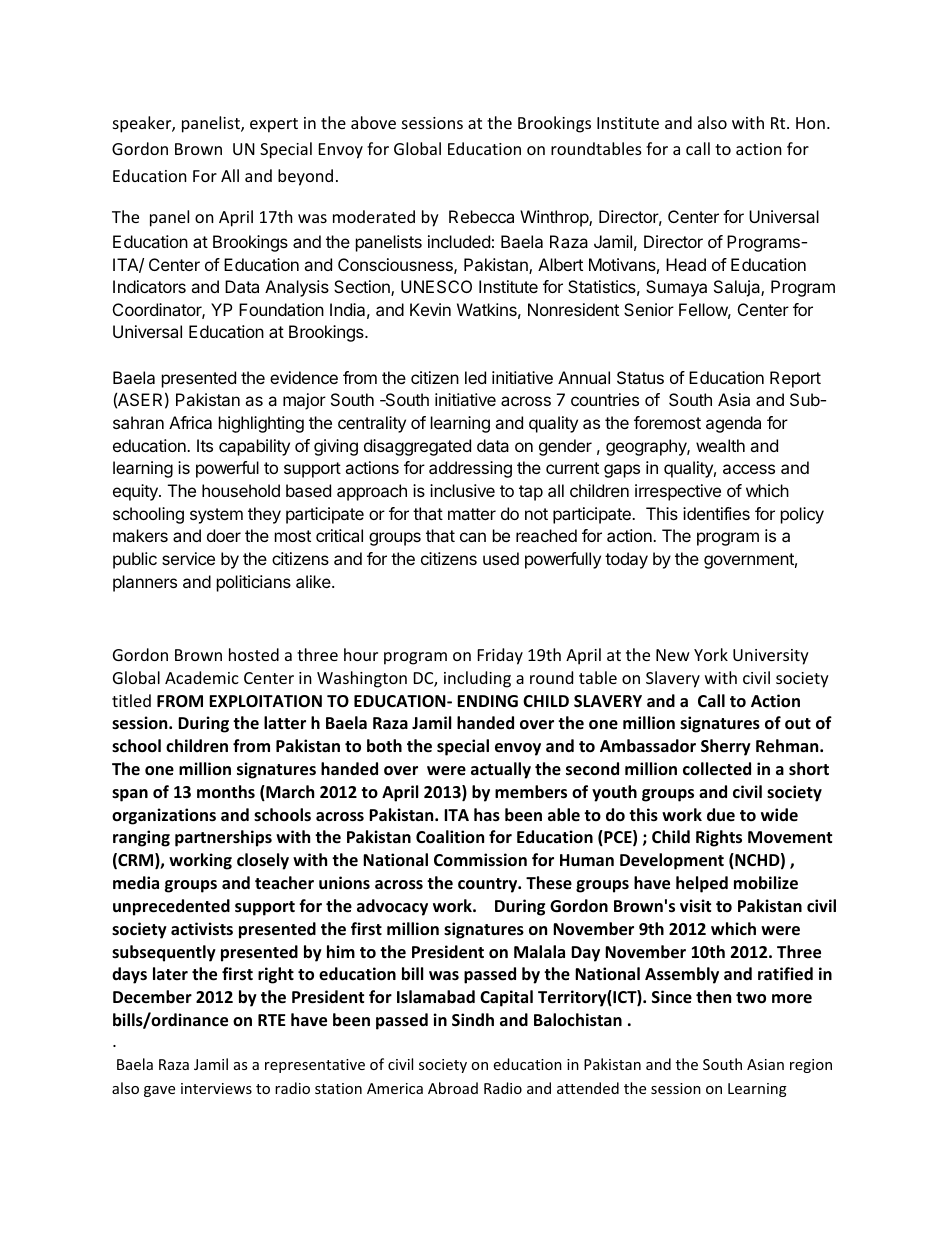  Describe the element at coordinates (453, 1088) in the screenshot. I see `Abroad` at that location.
